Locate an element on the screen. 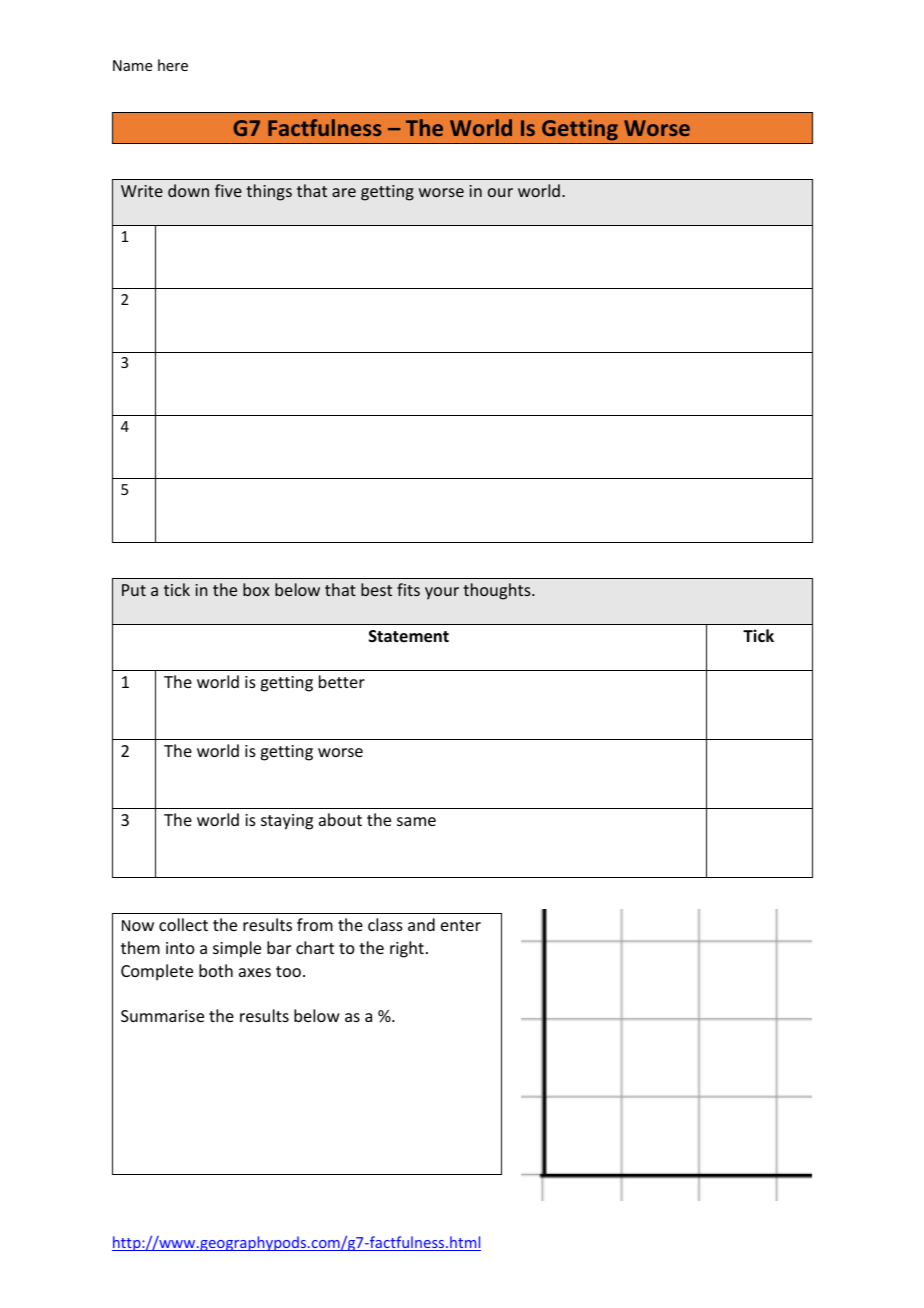 This screenshot has width=924, height=1308. box is located at coordinates (256, 589).
